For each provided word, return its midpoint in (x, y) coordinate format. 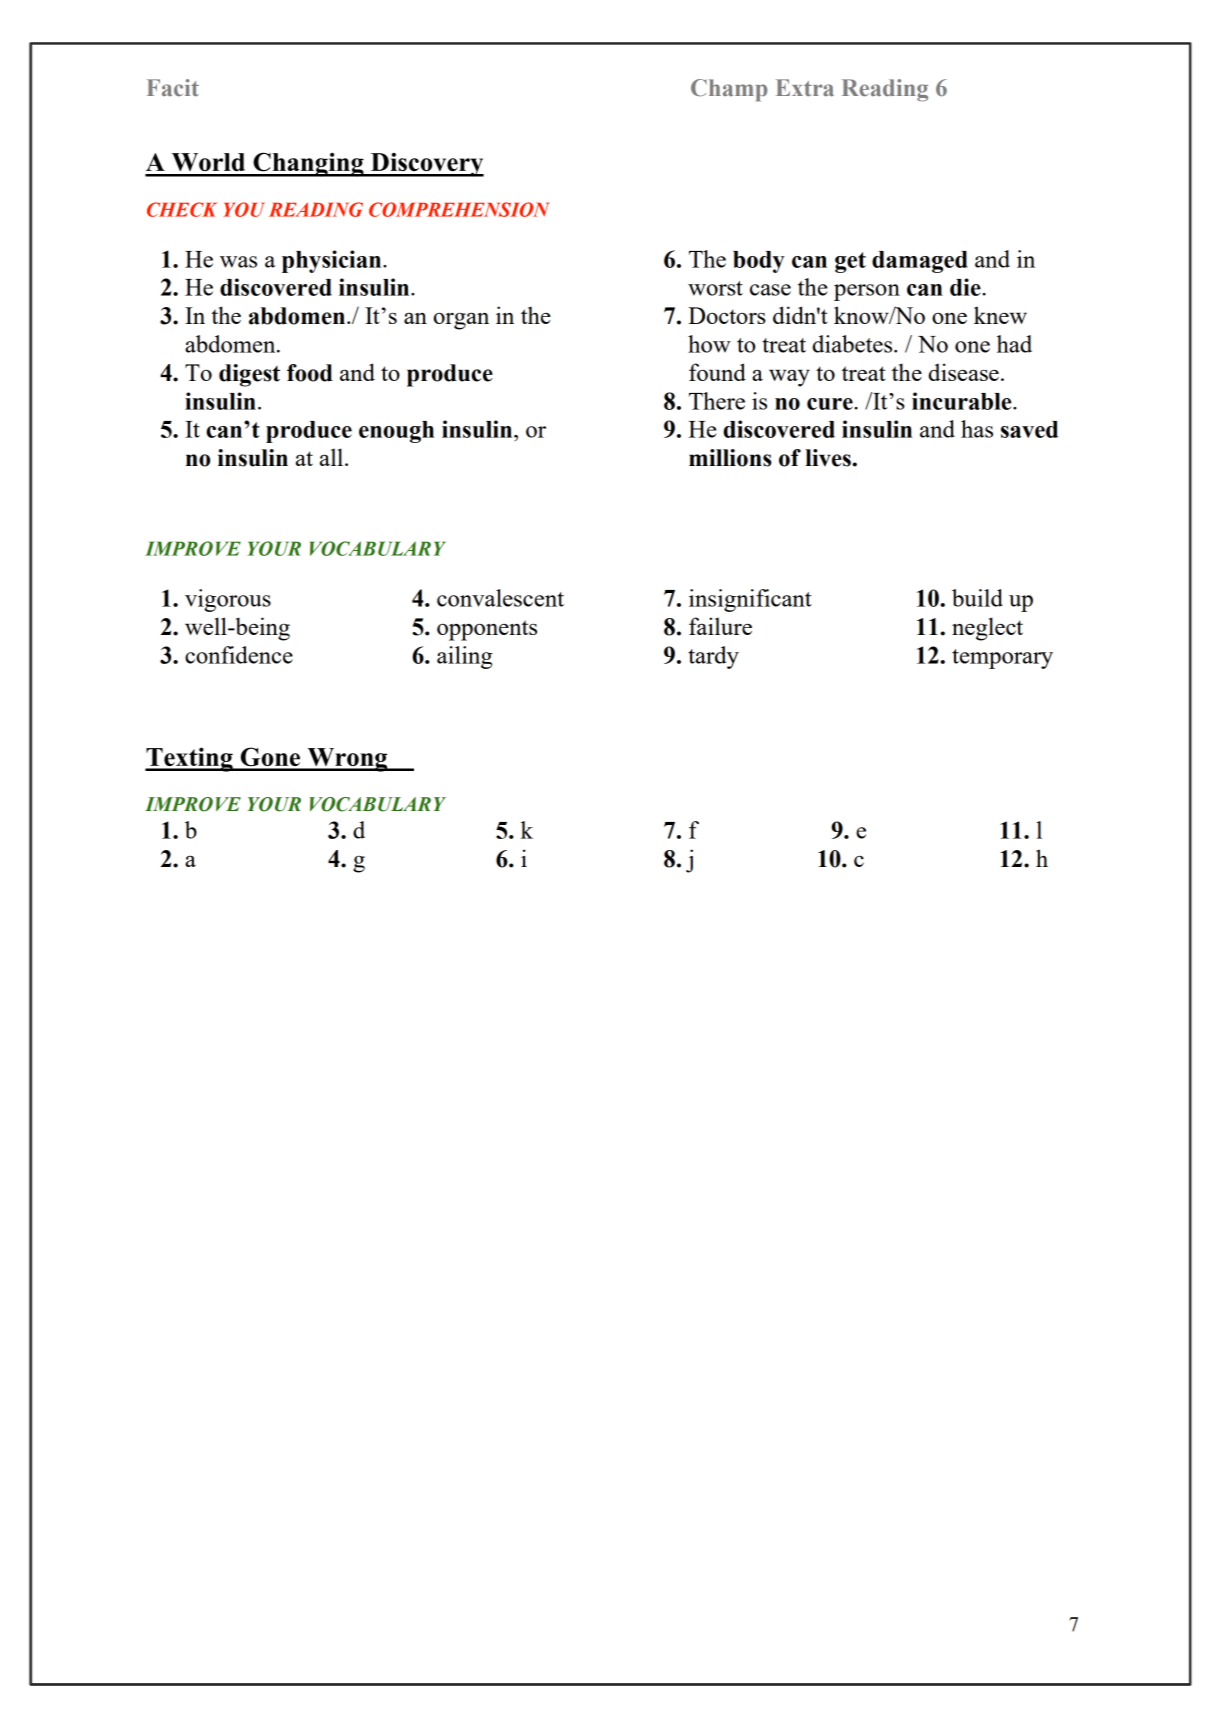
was (238, 262)
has (977, 429)
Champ (729, 90)
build (977, 598)
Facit (173, 88)
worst (715, 288)
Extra (805, 88)
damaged (920, 262)
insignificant (750, 600)
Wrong (347, 760)
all (333, 457)
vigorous (228, 600)
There (717, 401)
